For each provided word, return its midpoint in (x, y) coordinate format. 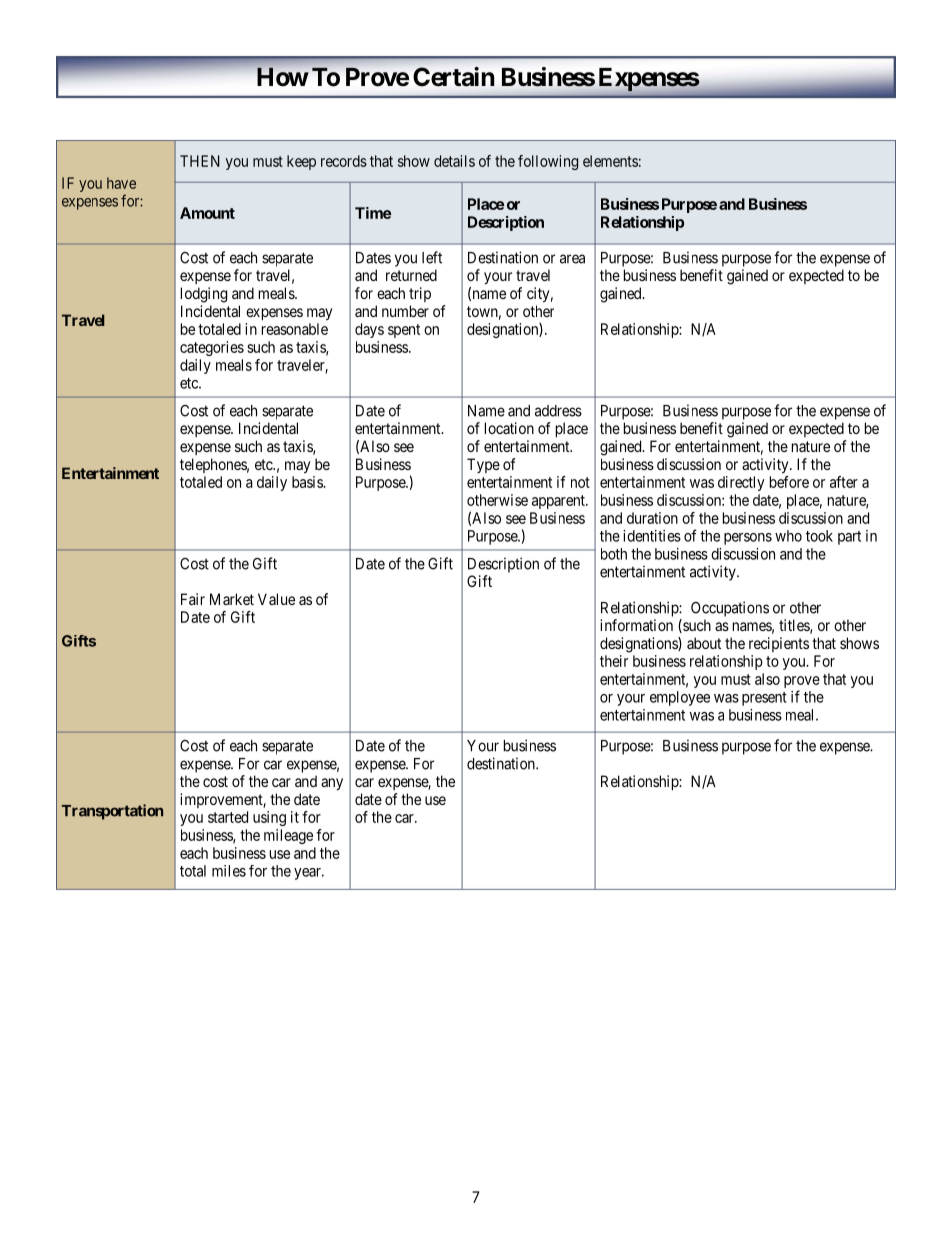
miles (229, 871)
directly (741, 483)
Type (483, 465)
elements (610, 161)
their (614, 661)
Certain (453, 76)
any (332, 784)
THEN (200, 161)
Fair (193, 599)
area (572, 259)
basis (308, 482)
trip (420, 294)
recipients (779, 644)
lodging (204, 295)
